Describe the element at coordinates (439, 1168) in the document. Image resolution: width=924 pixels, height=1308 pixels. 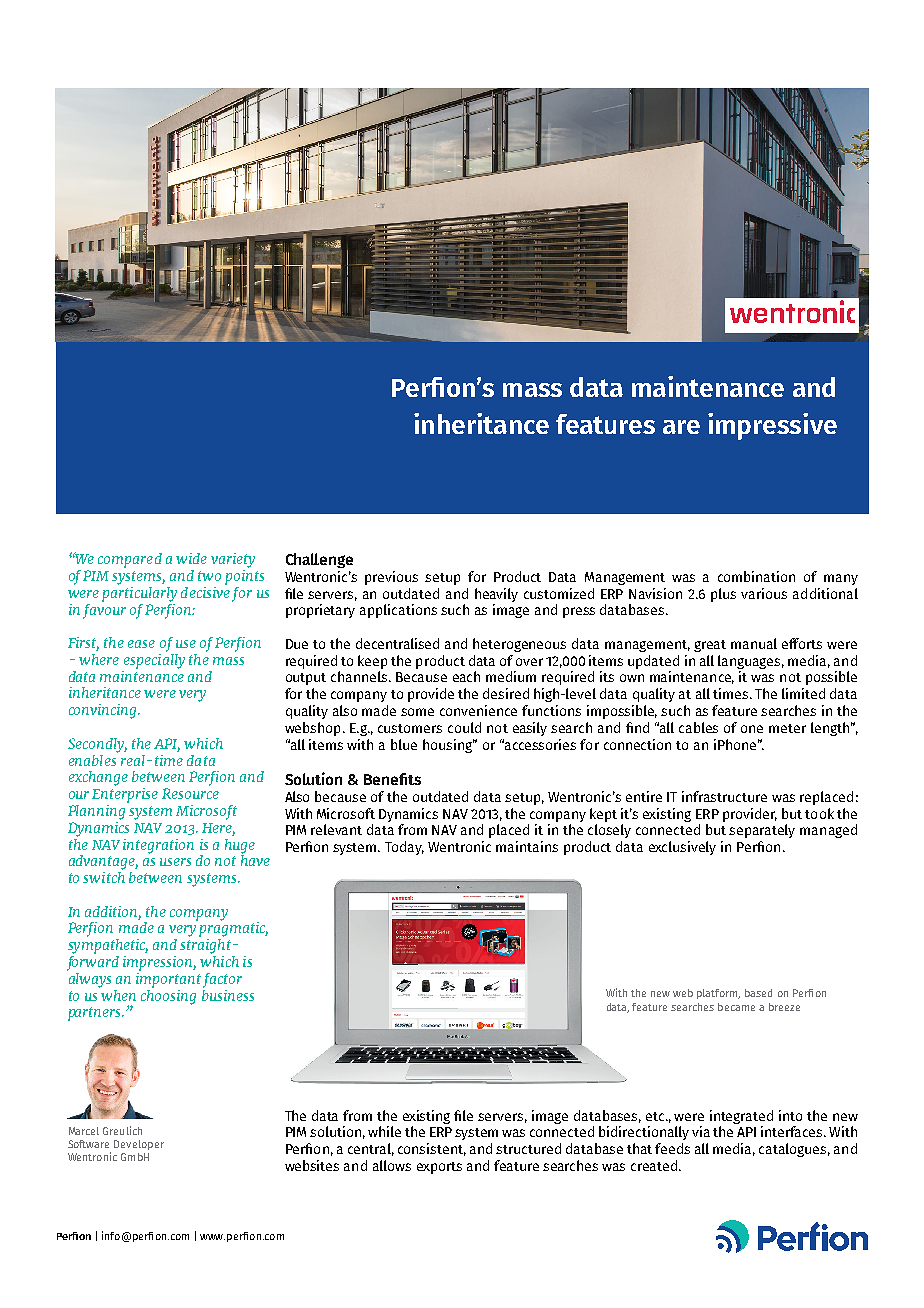
I see `exports` at that location.
